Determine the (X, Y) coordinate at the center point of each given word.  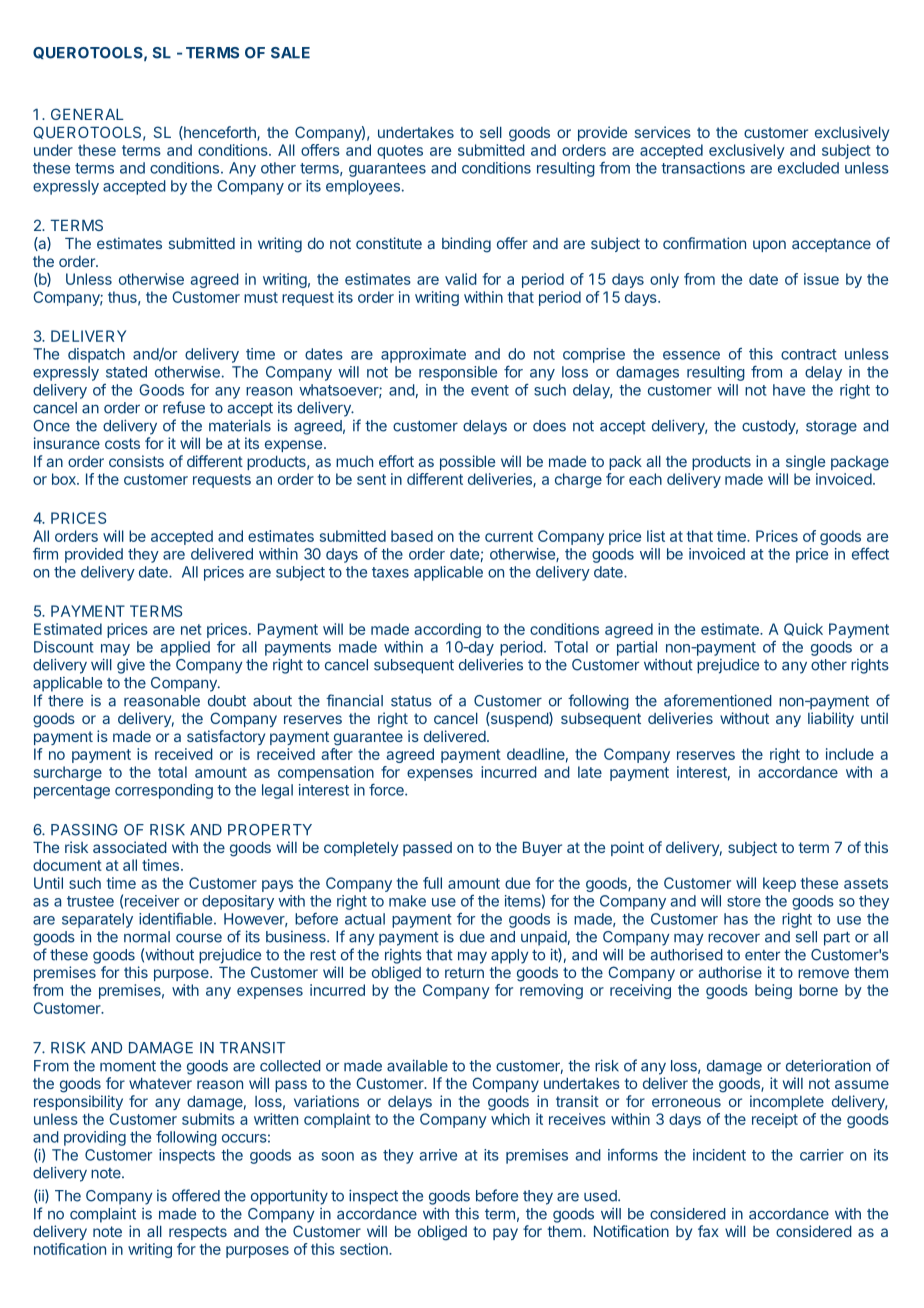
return (464, 972)
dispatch (96, 355)
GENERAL (87, 114)
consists (136, 461)
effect (870, 553)
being (773, 991)
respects (198, 1233)
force (387, 789)
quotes (400, 152)
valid (461, 279)
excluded (808, 168)
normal (147, 937)
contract (809, 354)
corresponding (164, 791)
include (850, 754)
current (509, 536)
